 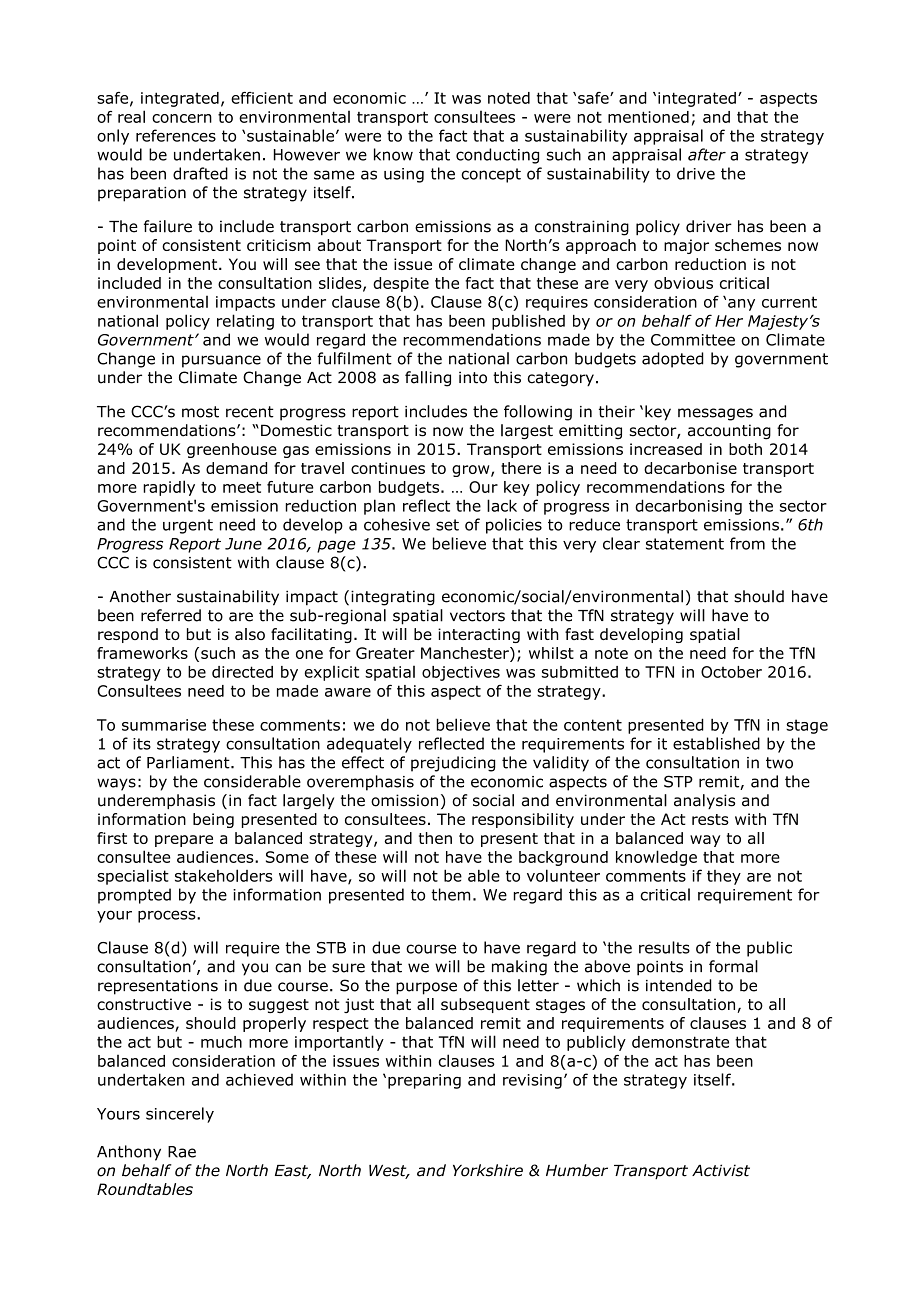 What do you see at coordinates (488, 1170) in the screenshot?
I see `Yorkshire` at bounding box center [488, 1170].
